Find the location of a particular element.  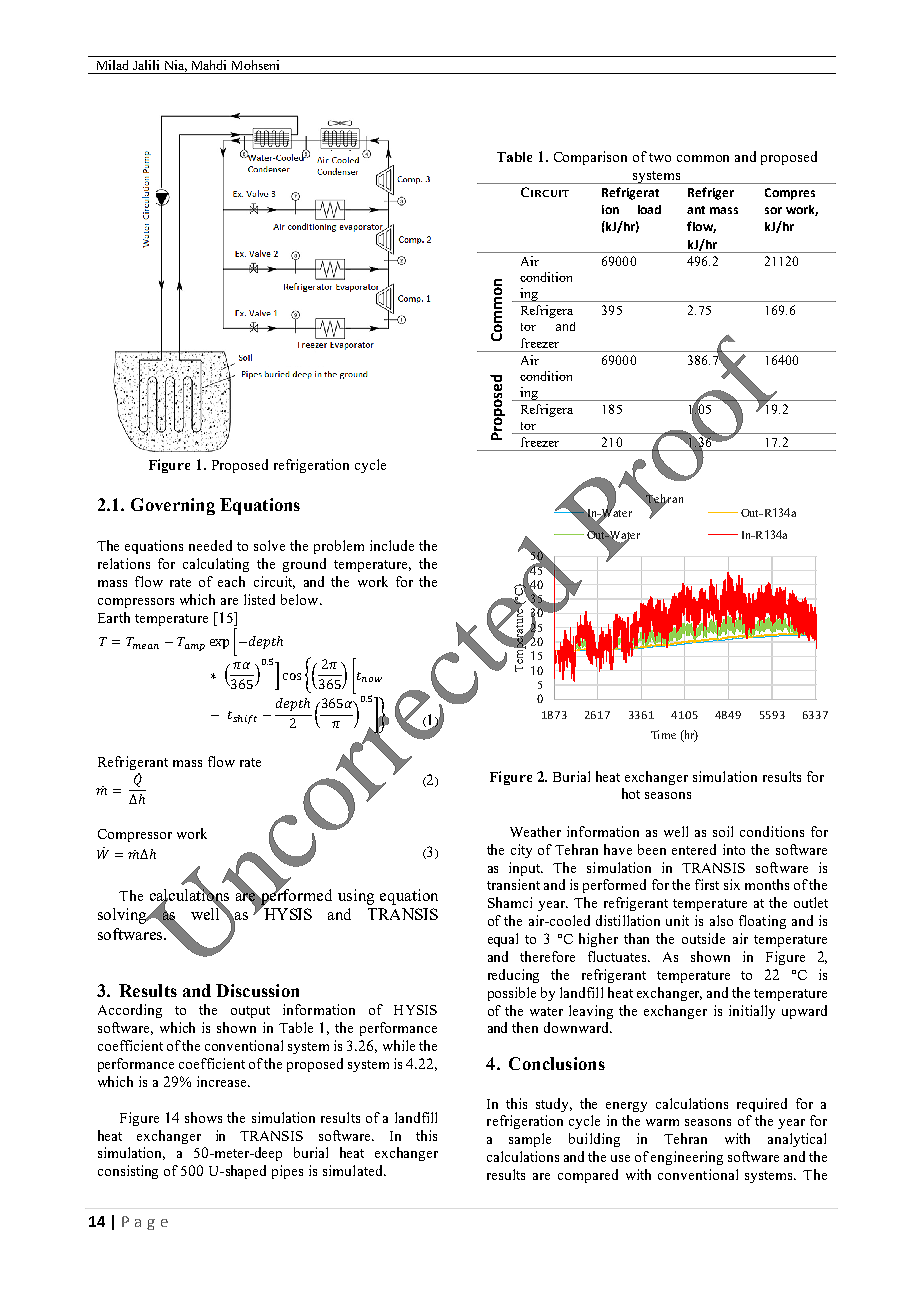

shows is located at coordinates (203, 1117).
